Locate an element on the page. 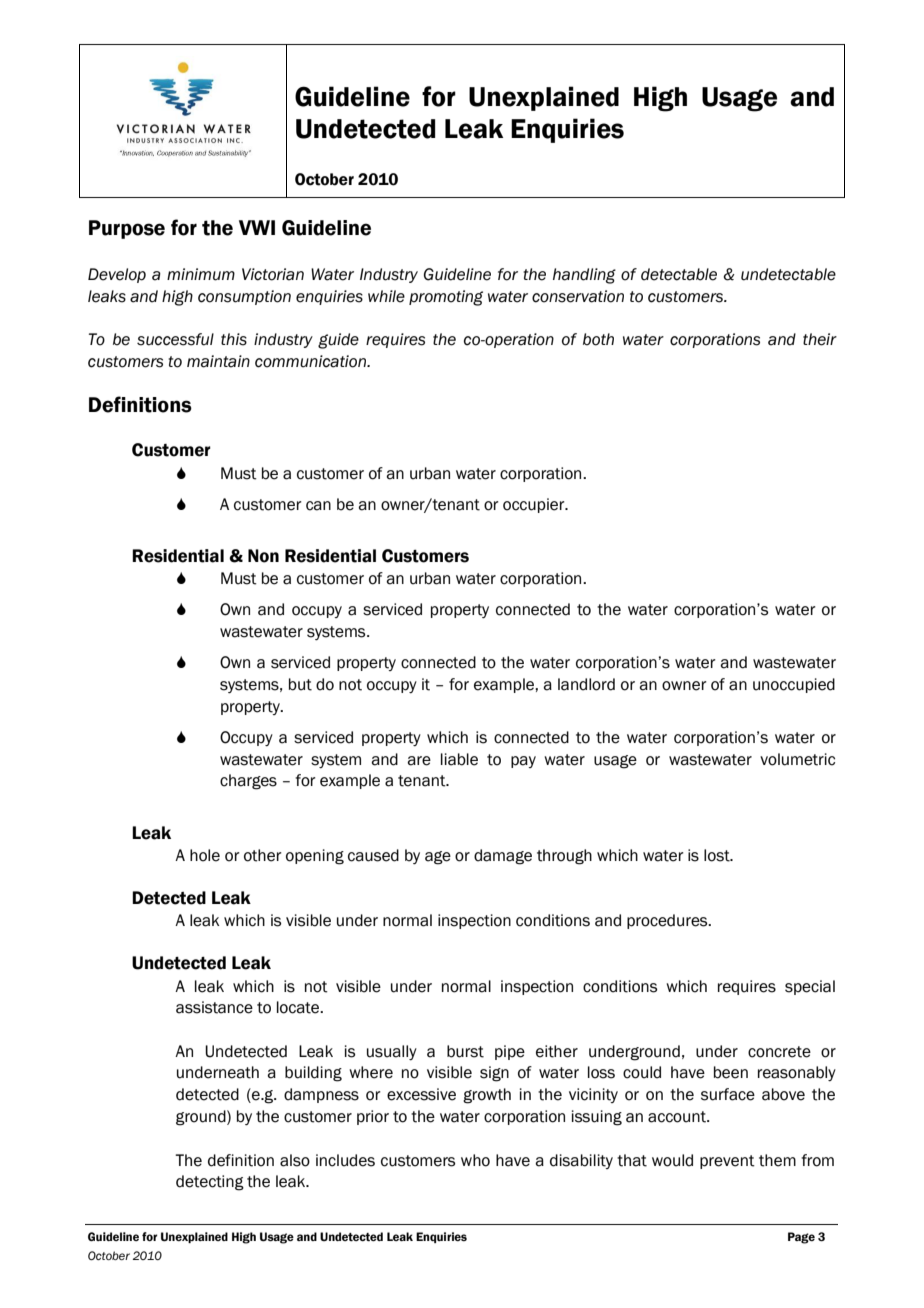 The width and height of the document is (924, 1308). minimum is located at coordinates (201, 274).
